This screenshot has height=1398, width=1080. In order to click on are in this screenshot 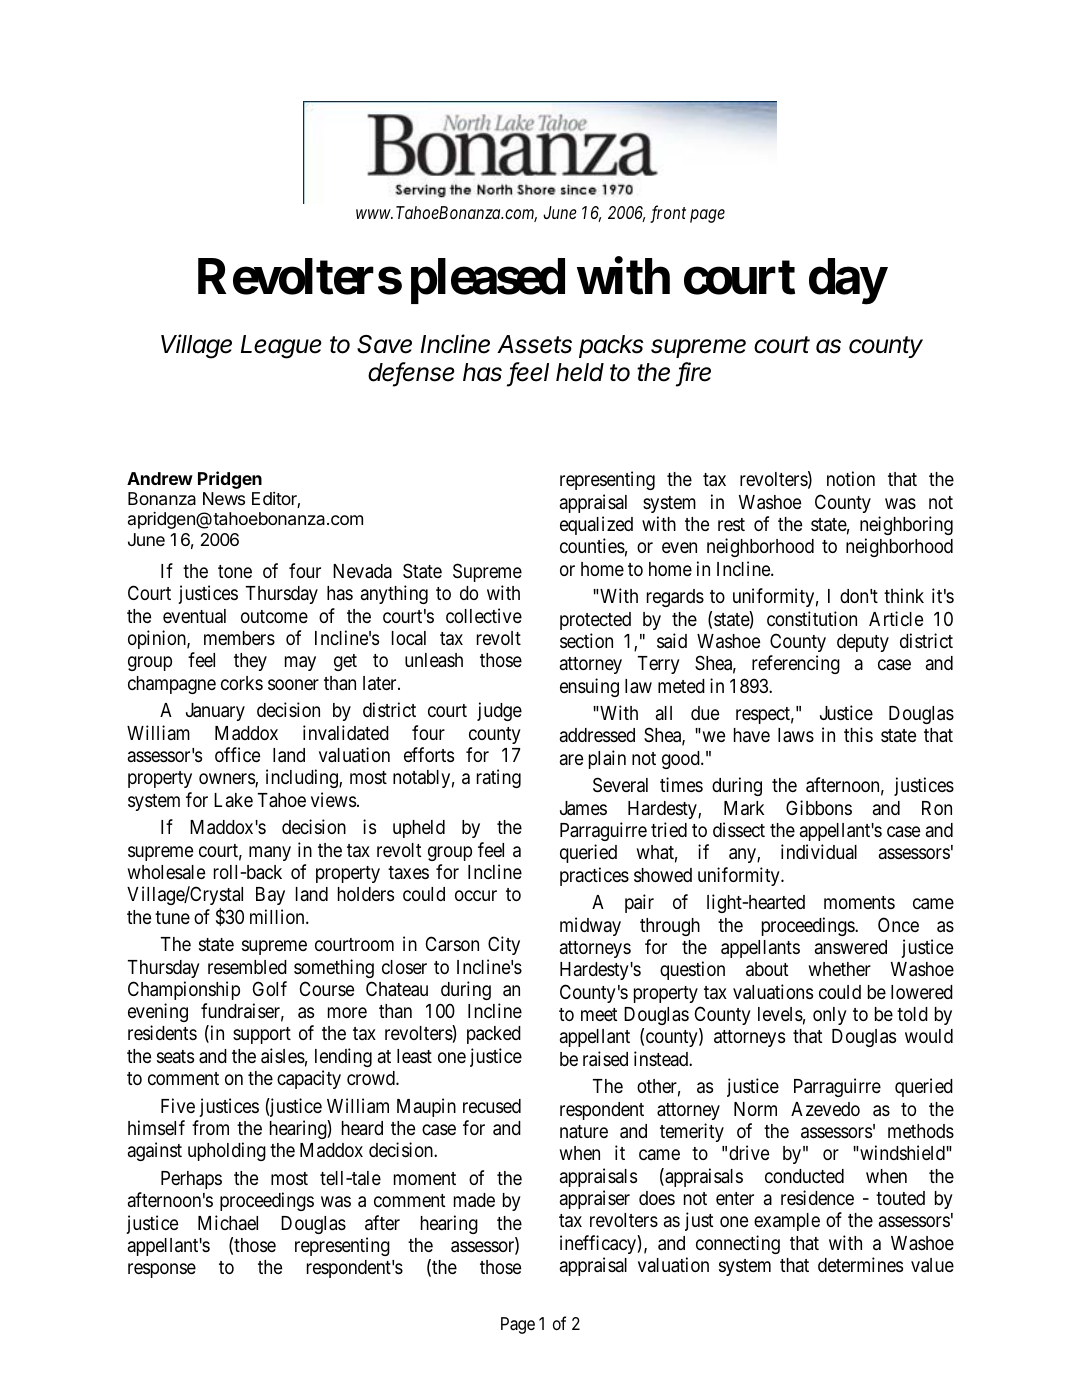, I will do `click(571, 759)`.
